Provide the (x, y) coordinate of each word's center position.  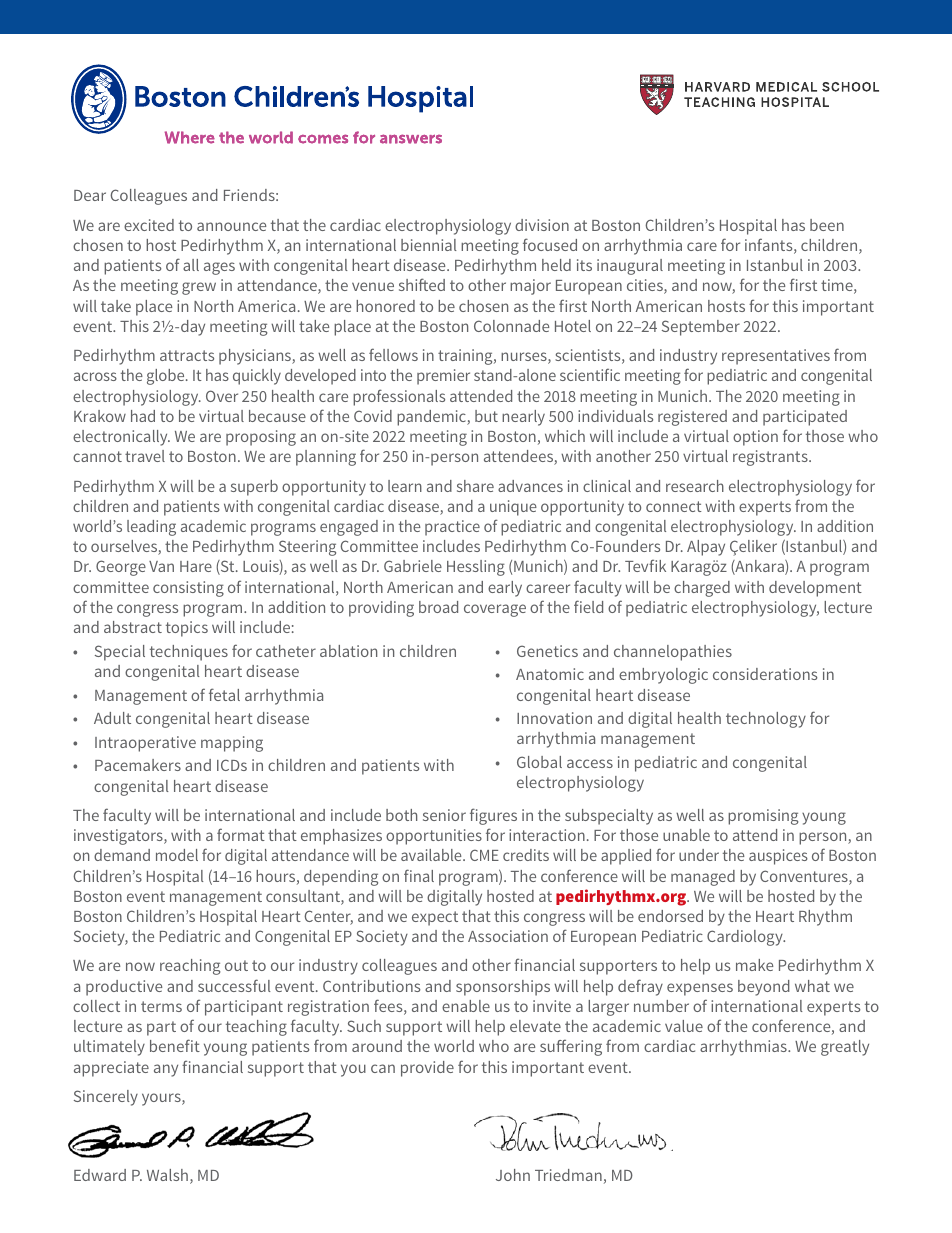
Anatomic (550, 674)
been (827, 225)
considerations (765, 674)
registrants (771, 458)
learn (405, 486)
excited (149, 225)
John (513, 1175)
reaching (190, 967)
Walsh (169, 1176)
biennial (429, 245)
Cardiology (746, 938)
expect (435, 918)
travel (145, 456)
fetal (224, 694)
